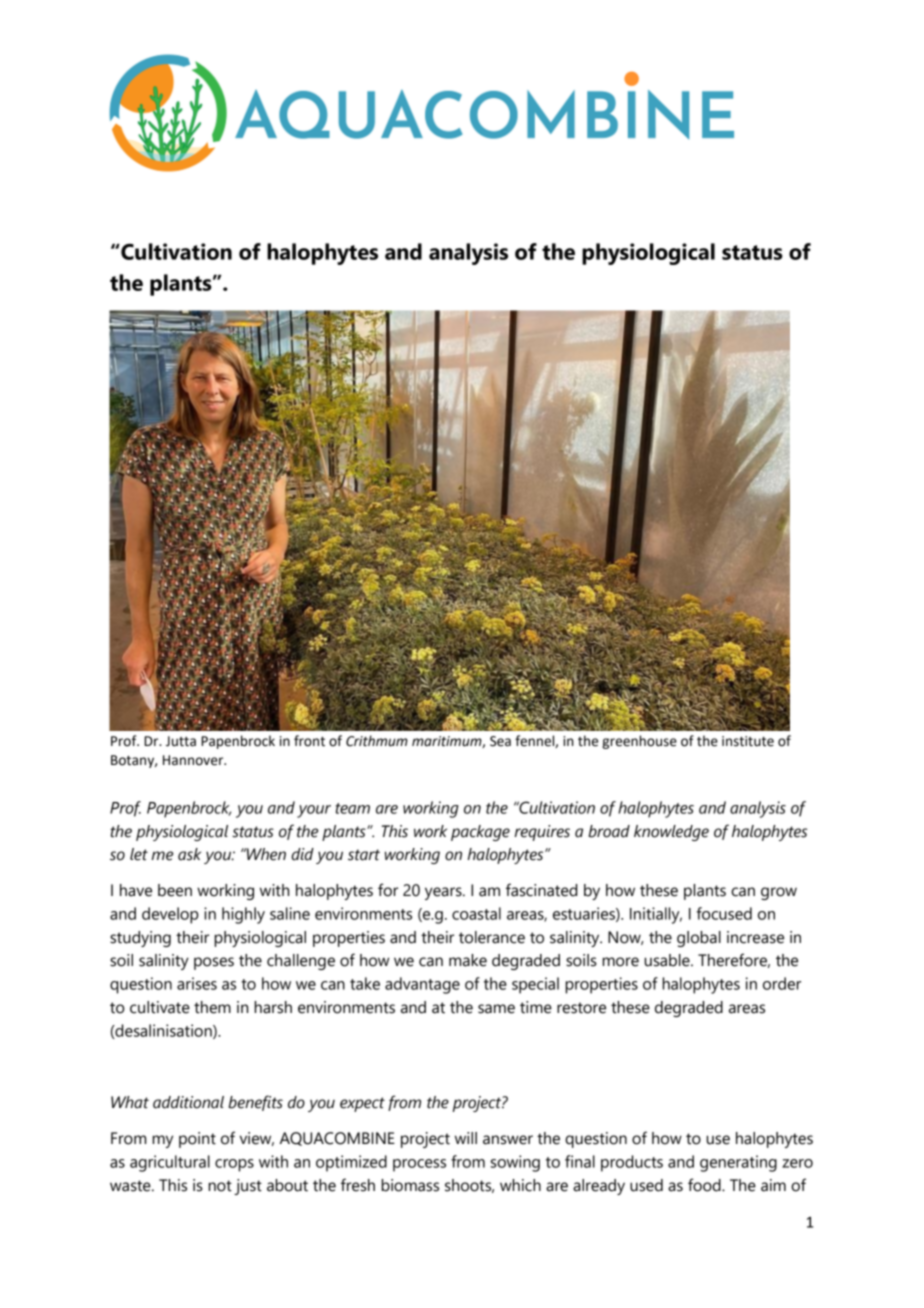 The height and width of the screenshot is (1308, 924). Describe the element at coordinates (748, 741) in the screenshot. I see `institute` at that location.
